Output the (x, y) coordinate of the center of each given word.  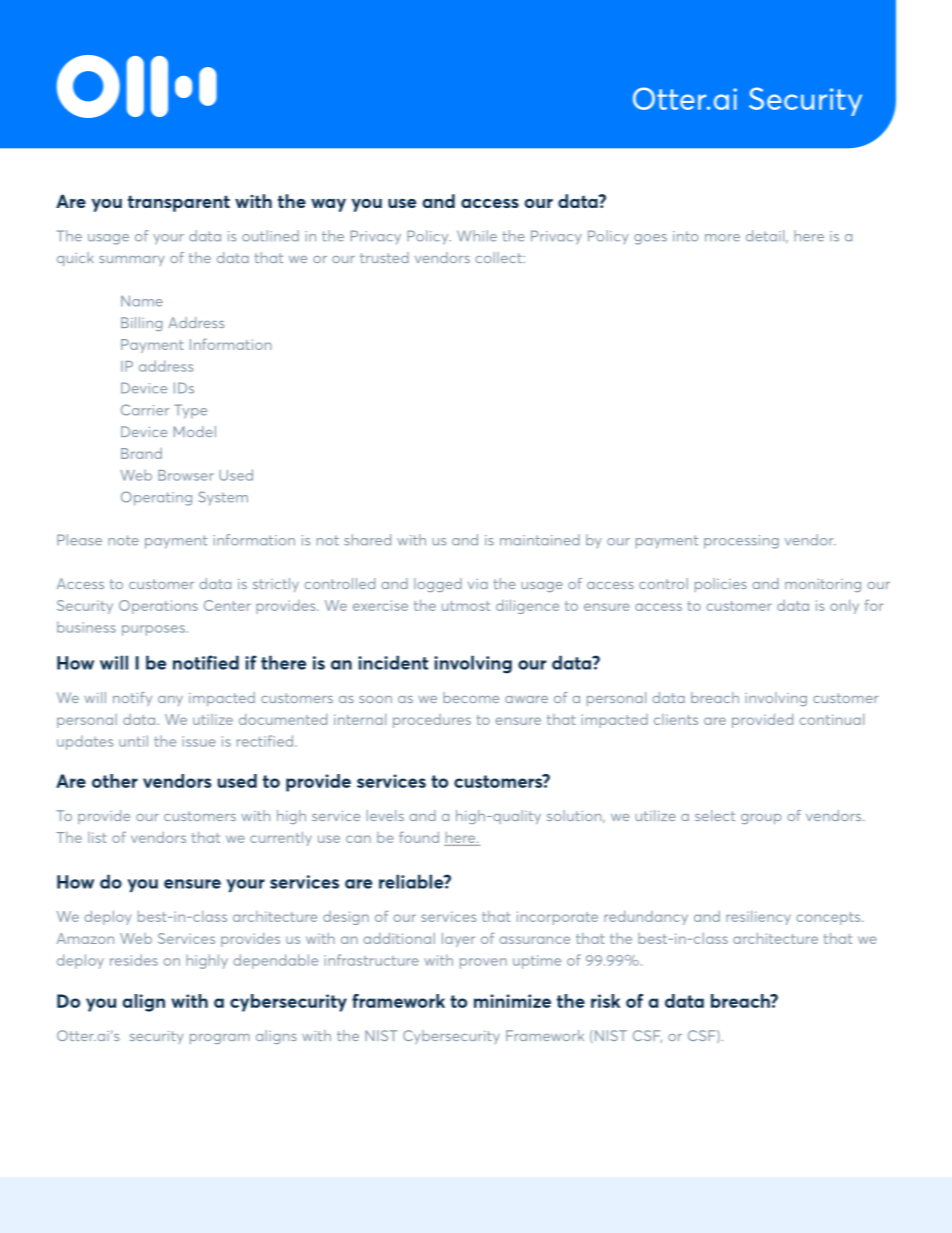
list (97, 837)
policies (721, 585)
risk (605, 1001)
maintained (540, 540)
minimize (512, 1001)
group (761, 819)
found (419, 837)
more (722, 238)
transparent (179, 203)
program (220, 1039)
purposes (153, 630)
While (477, 236)
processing (741, 542)
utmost (466, 606)
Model (195, 431)
